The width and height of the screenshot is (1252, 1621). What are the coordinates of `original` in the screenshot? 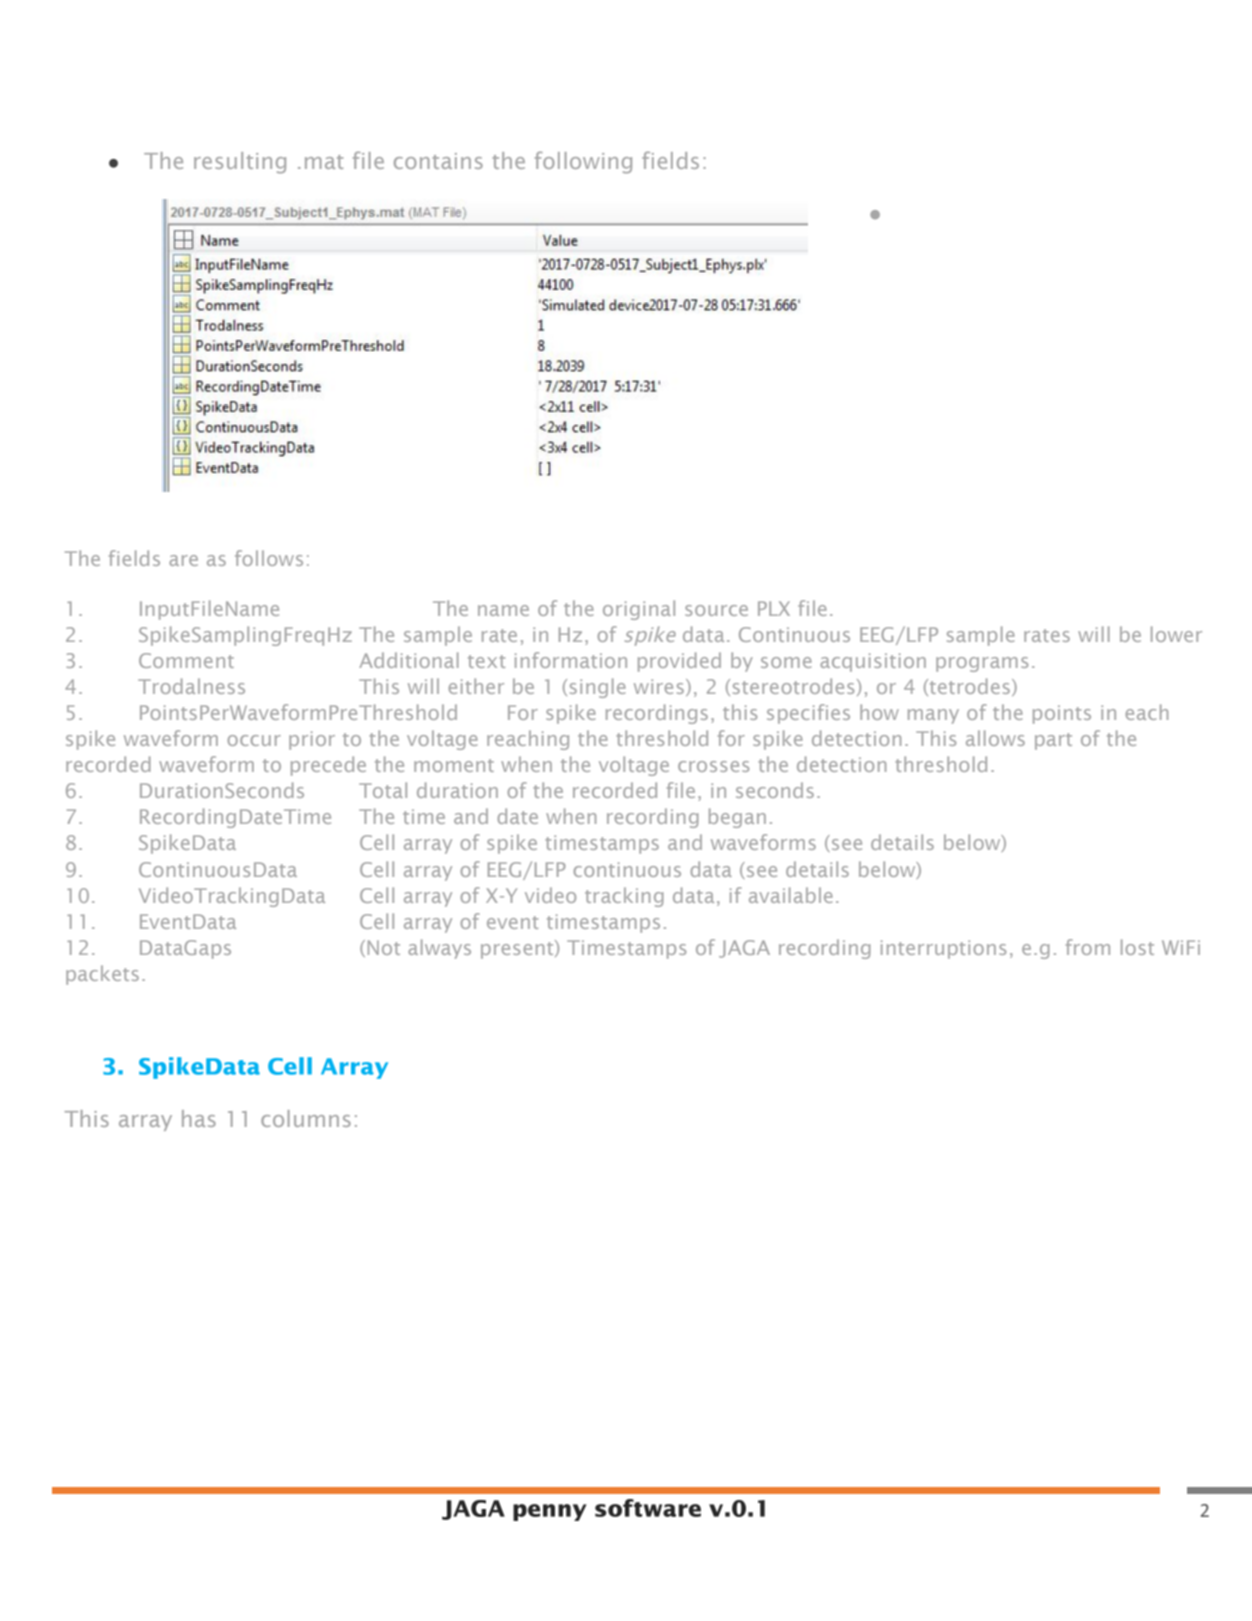 It's located at (639, 610).
